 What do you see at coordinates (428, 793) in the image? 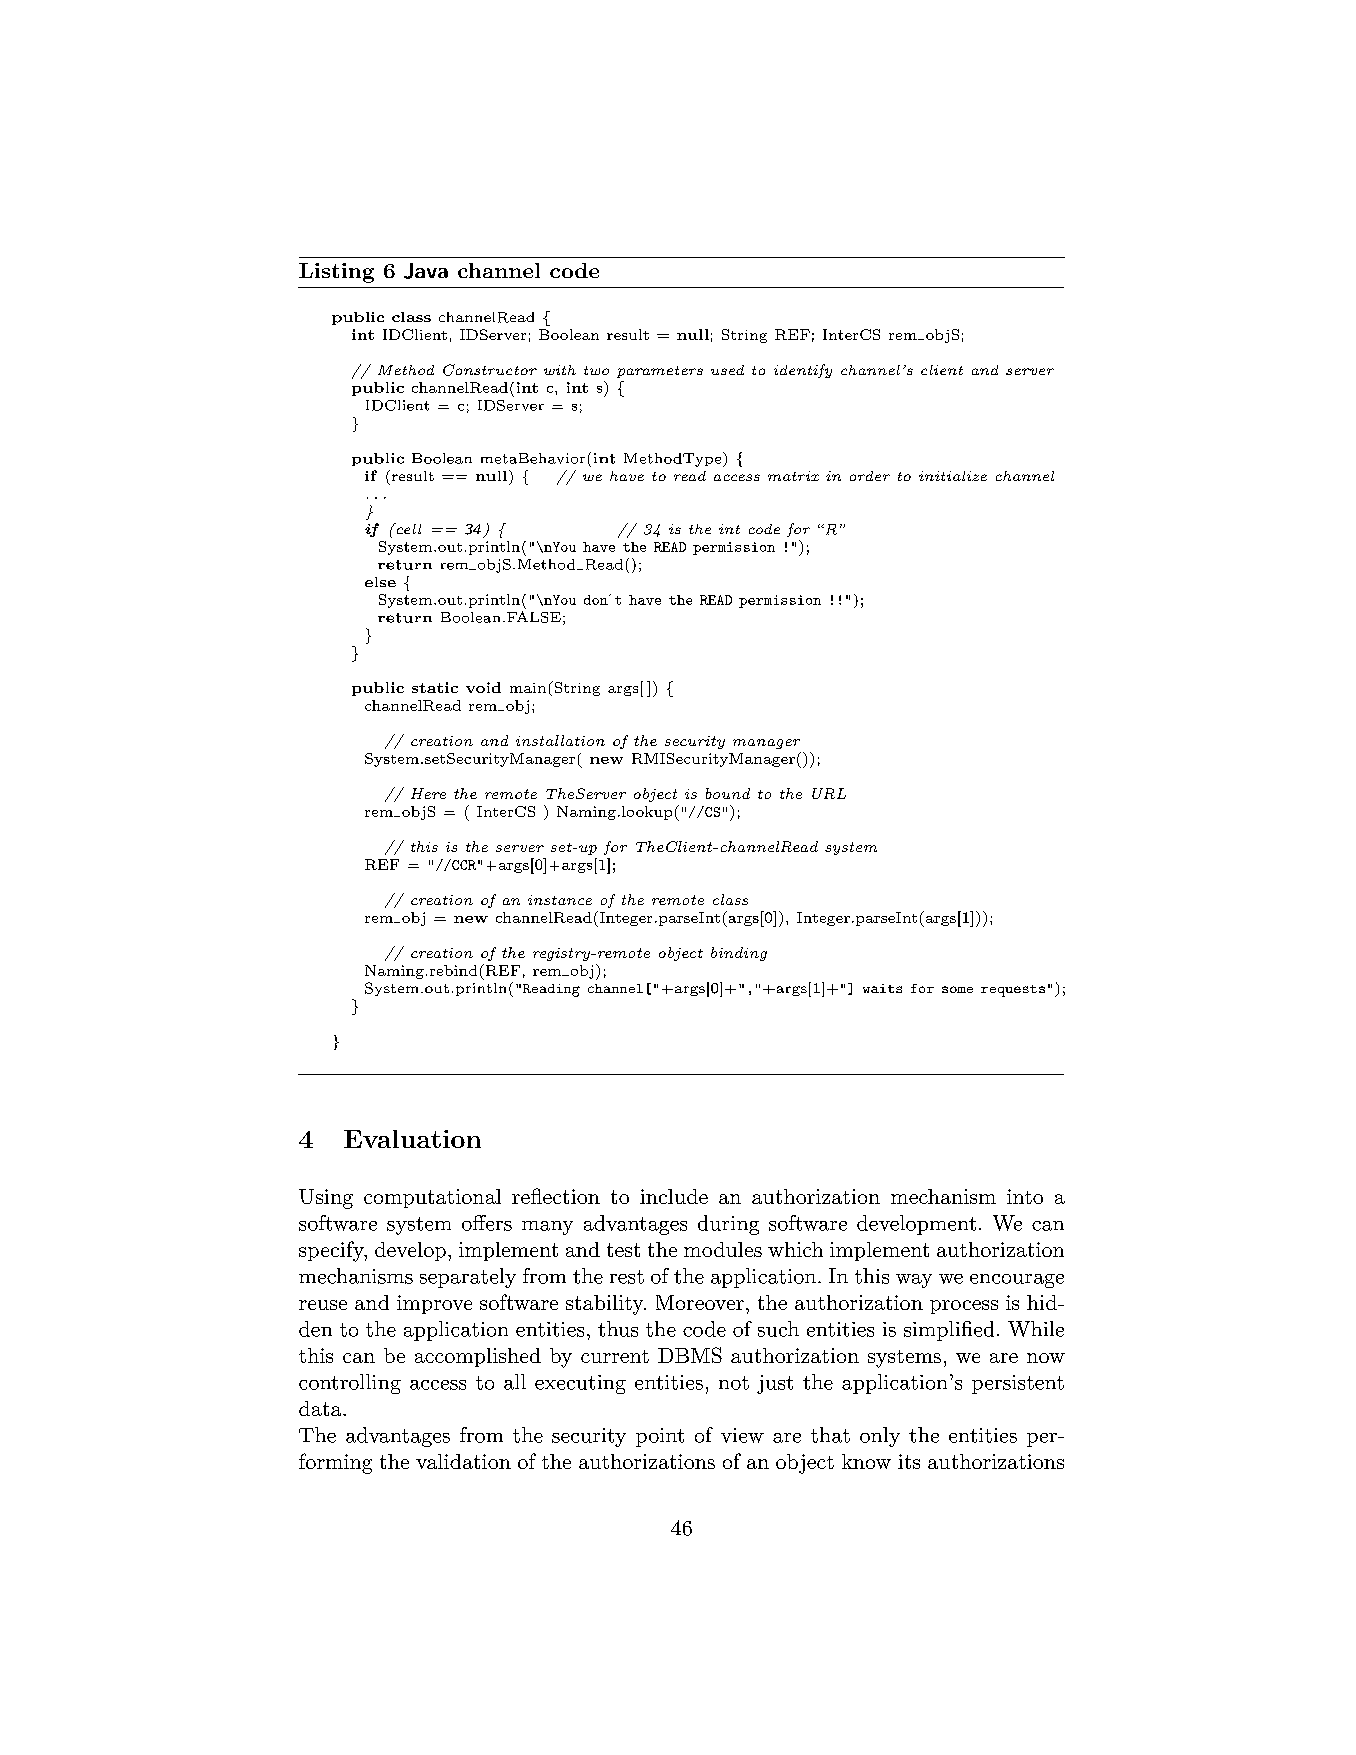
I see `Here` at bounding box center [428, 793].
